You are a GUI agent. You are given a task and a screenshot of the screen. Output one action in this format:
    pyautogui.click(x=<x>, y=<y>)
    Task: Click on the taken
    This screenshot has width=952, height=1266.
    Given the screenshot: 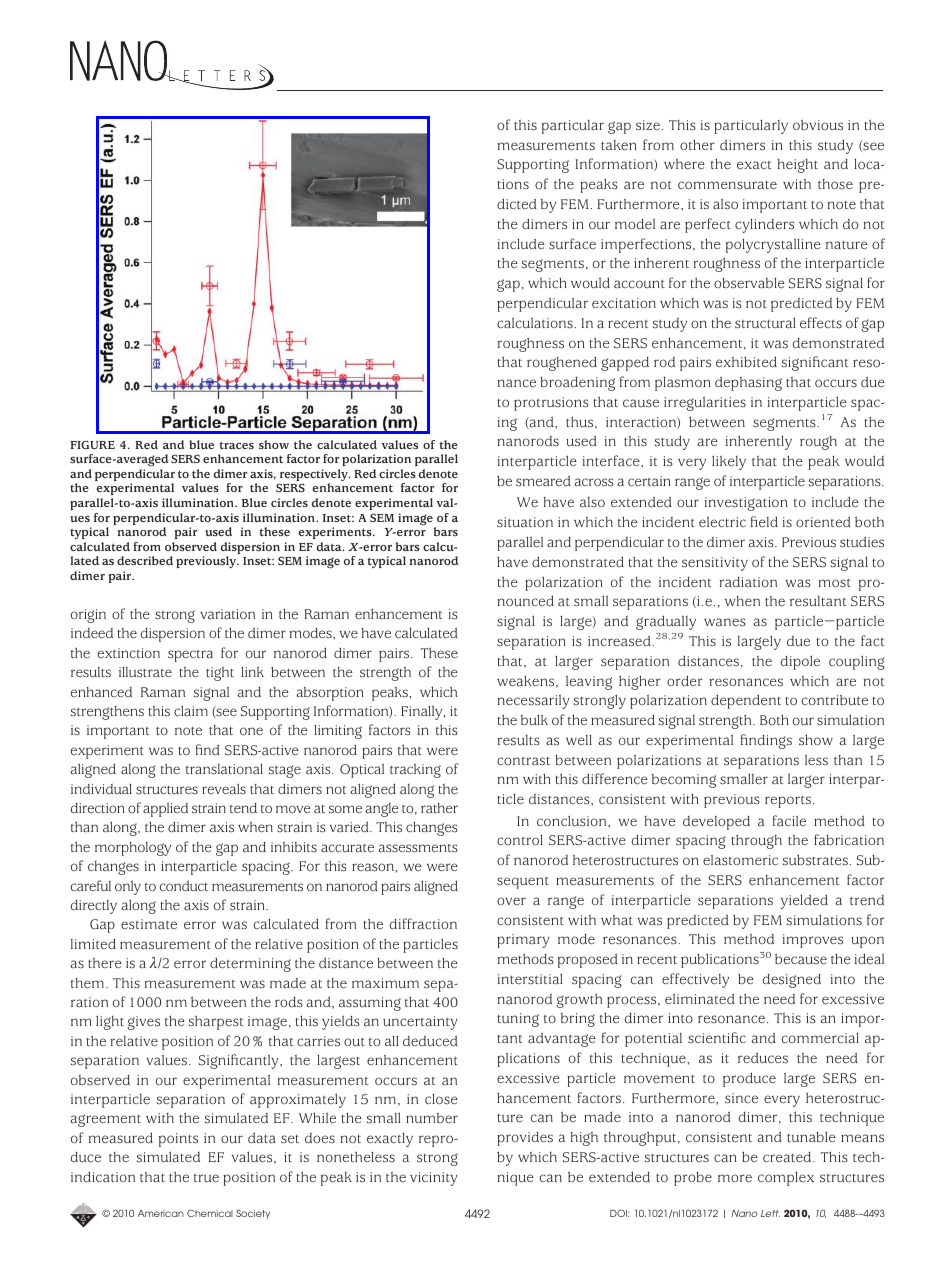 What is the action you would take?
    pyautogui.click(x=619, y=145)
